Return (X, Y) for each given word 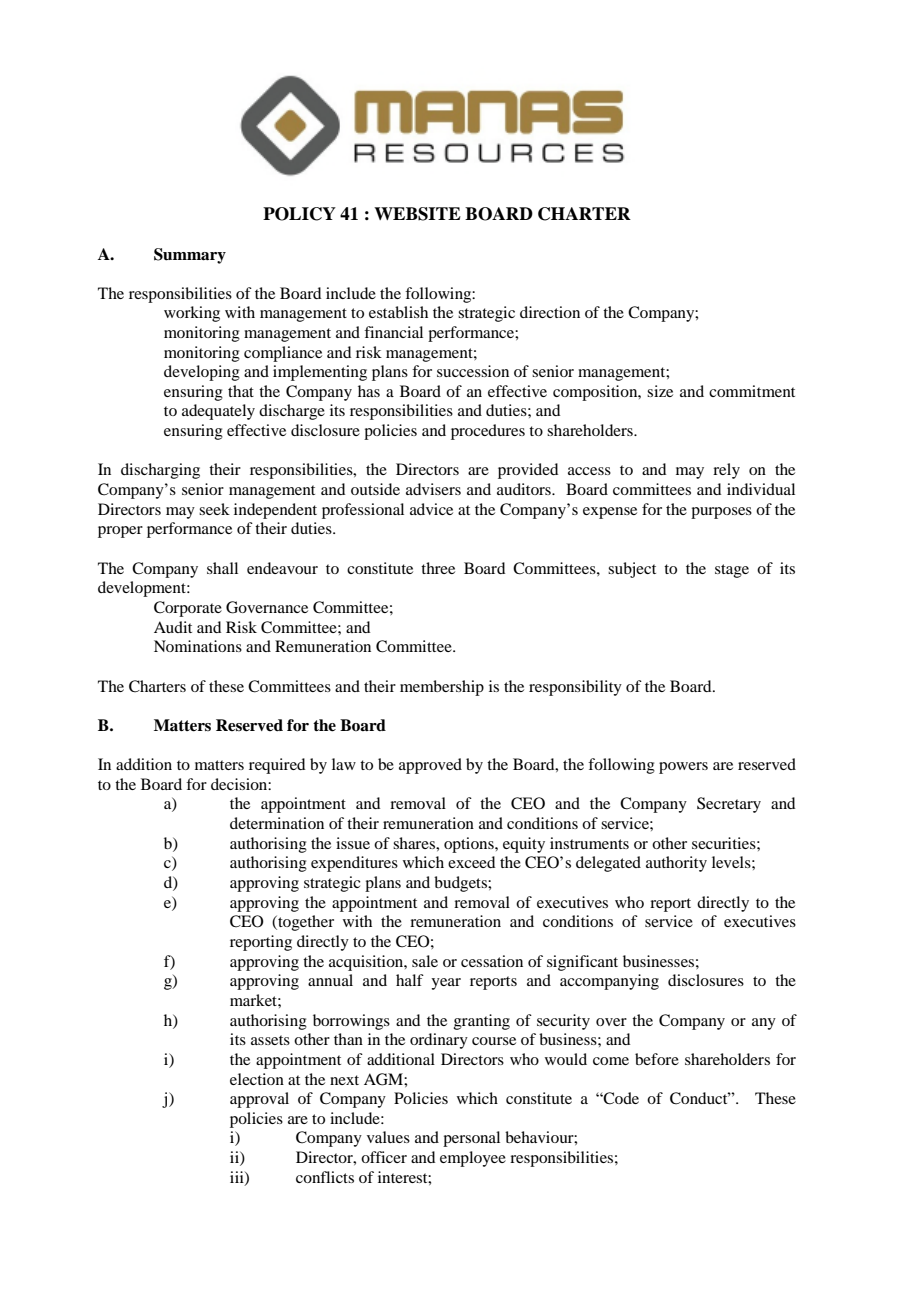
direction (550, 312)
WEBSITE (417, 214)
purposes (721, 513)
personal (471, 1139)
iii (238, 1178)
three (438, 568)
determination (277, 823)
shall (222, 568)
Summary (190, 256)
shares (415, 843)
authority (676, 864)
